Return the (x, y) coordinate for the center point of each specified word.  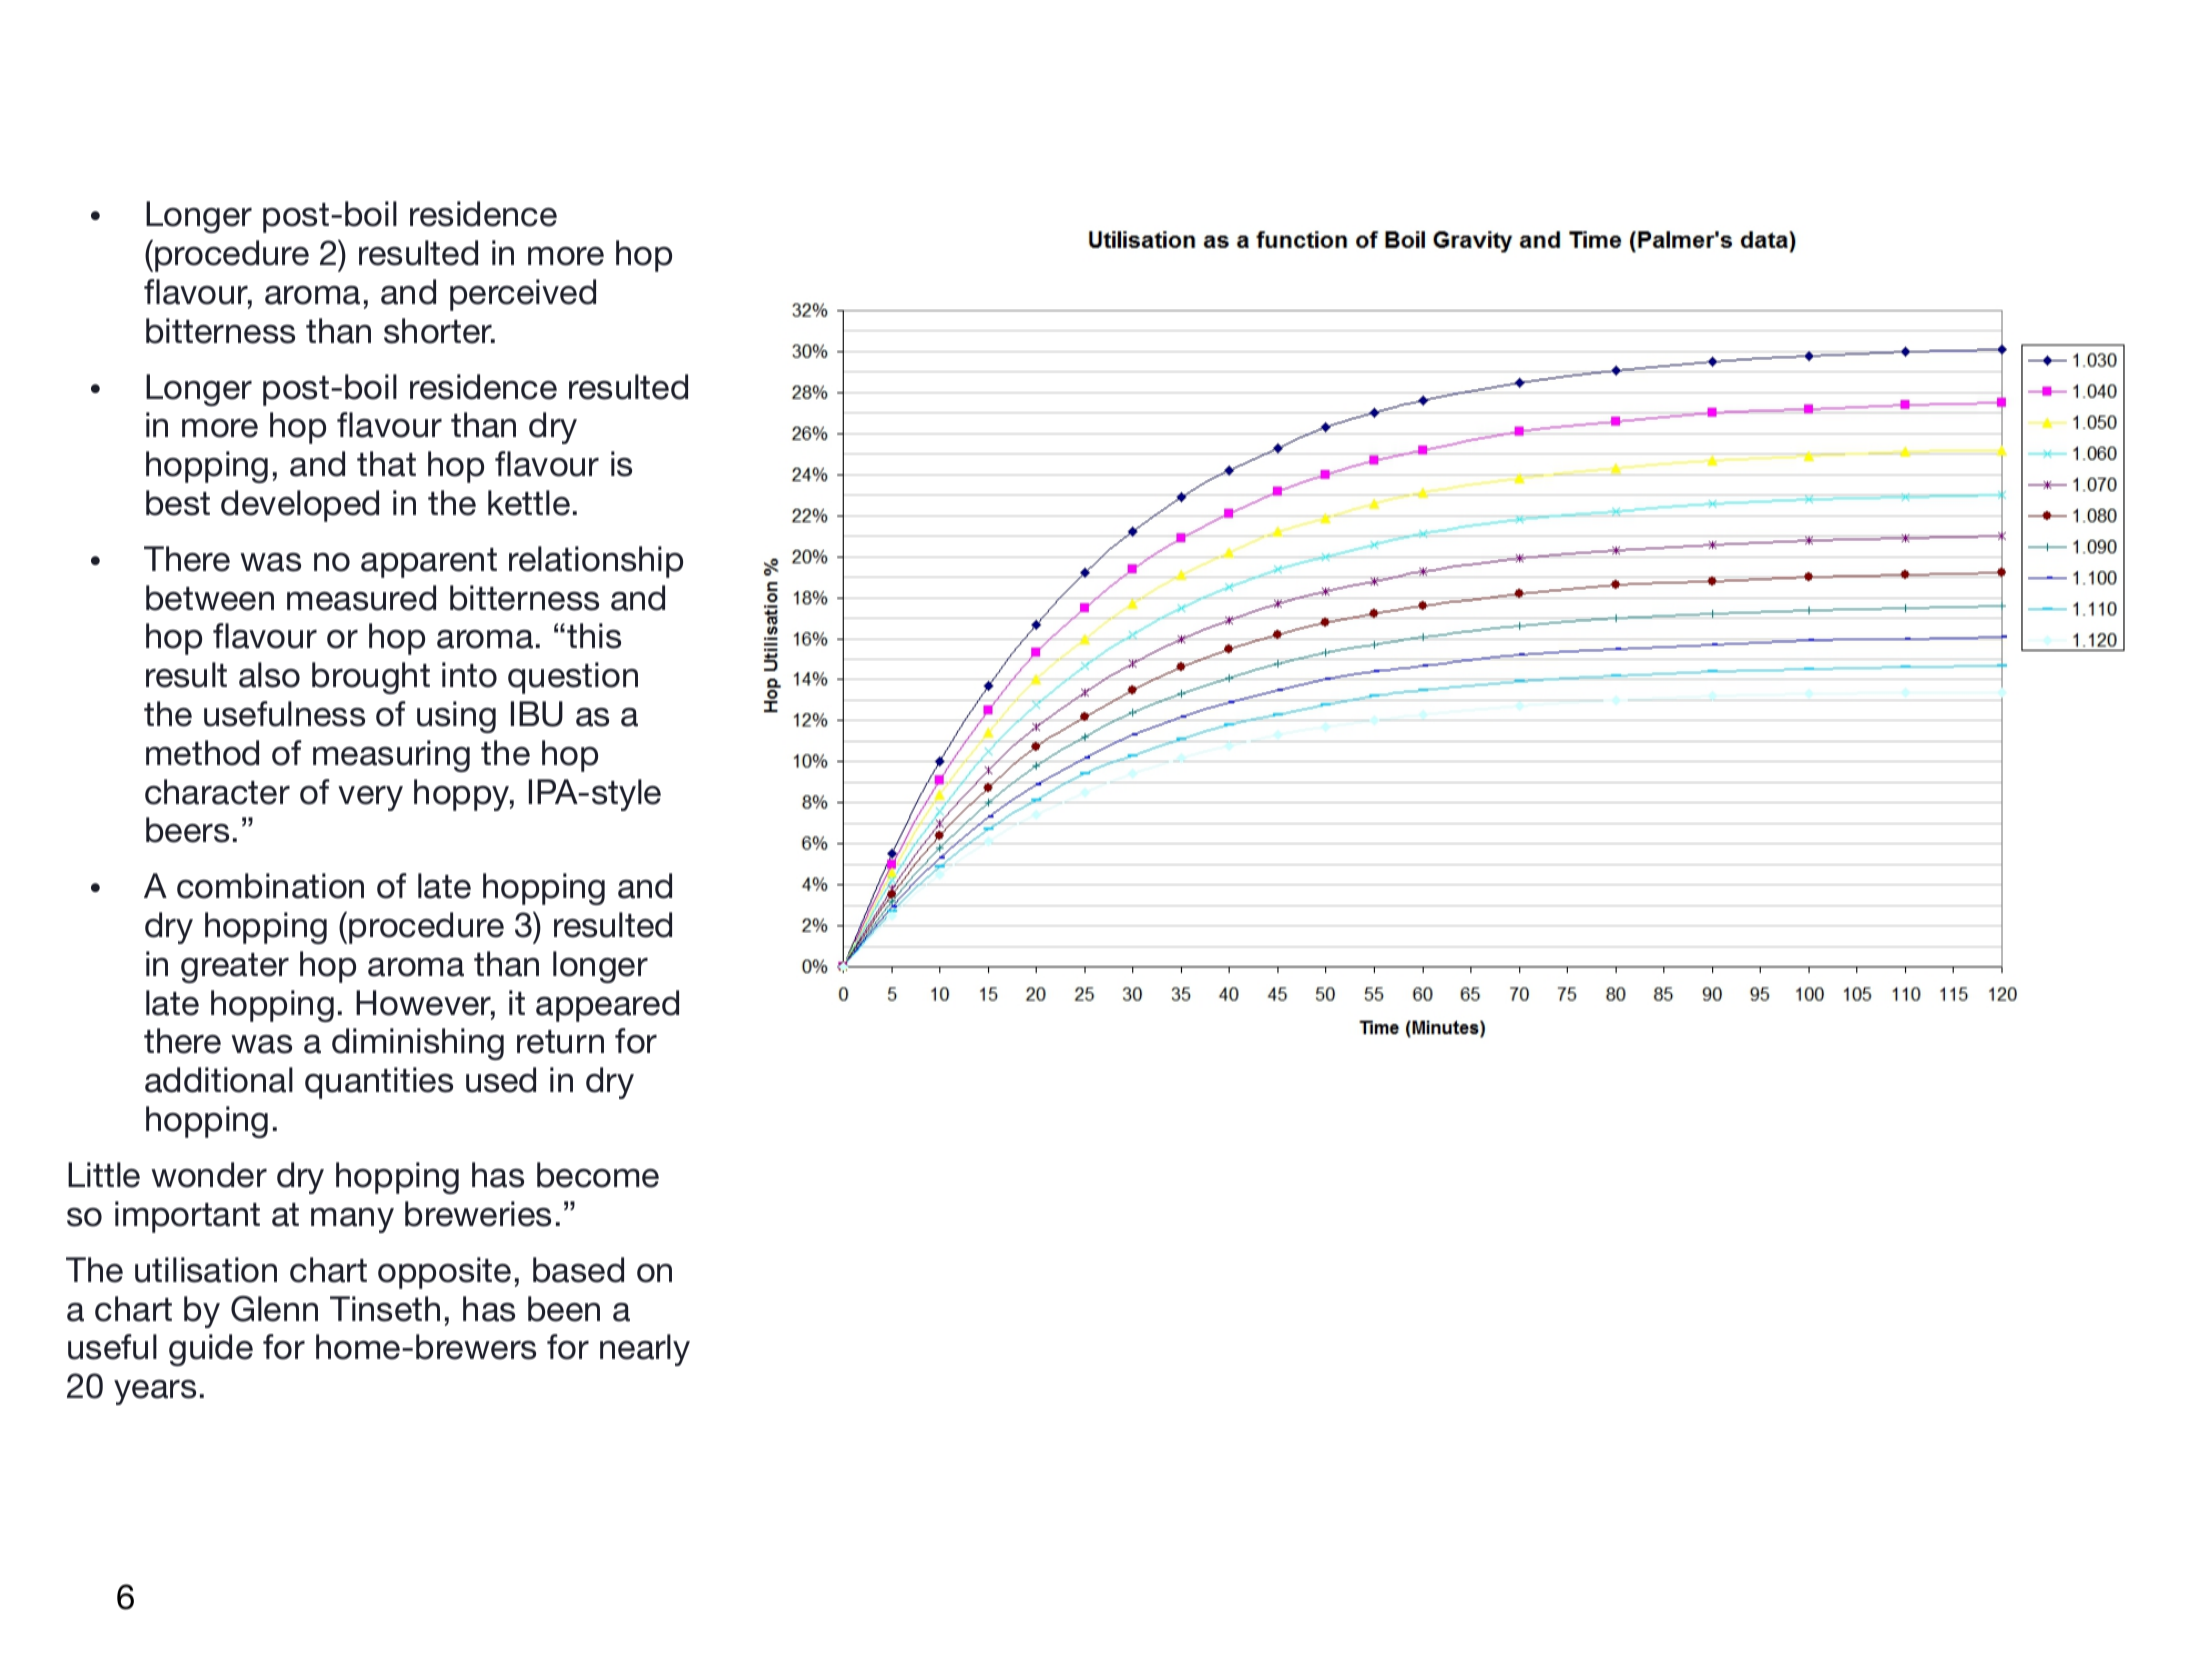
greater (235, 968)
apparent (429, 563)
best (178, 503)
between (210, 598)
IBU (537, 714)
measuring (391, 756)
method (202, 753)
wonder (209, 1175)
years (155, 1392)
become (598, 1175)
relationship (596, 562)
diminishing (418, 1044)
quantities (379, 1083)
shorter (439, 331)
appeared (607, 1006)
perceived (523, 295)
